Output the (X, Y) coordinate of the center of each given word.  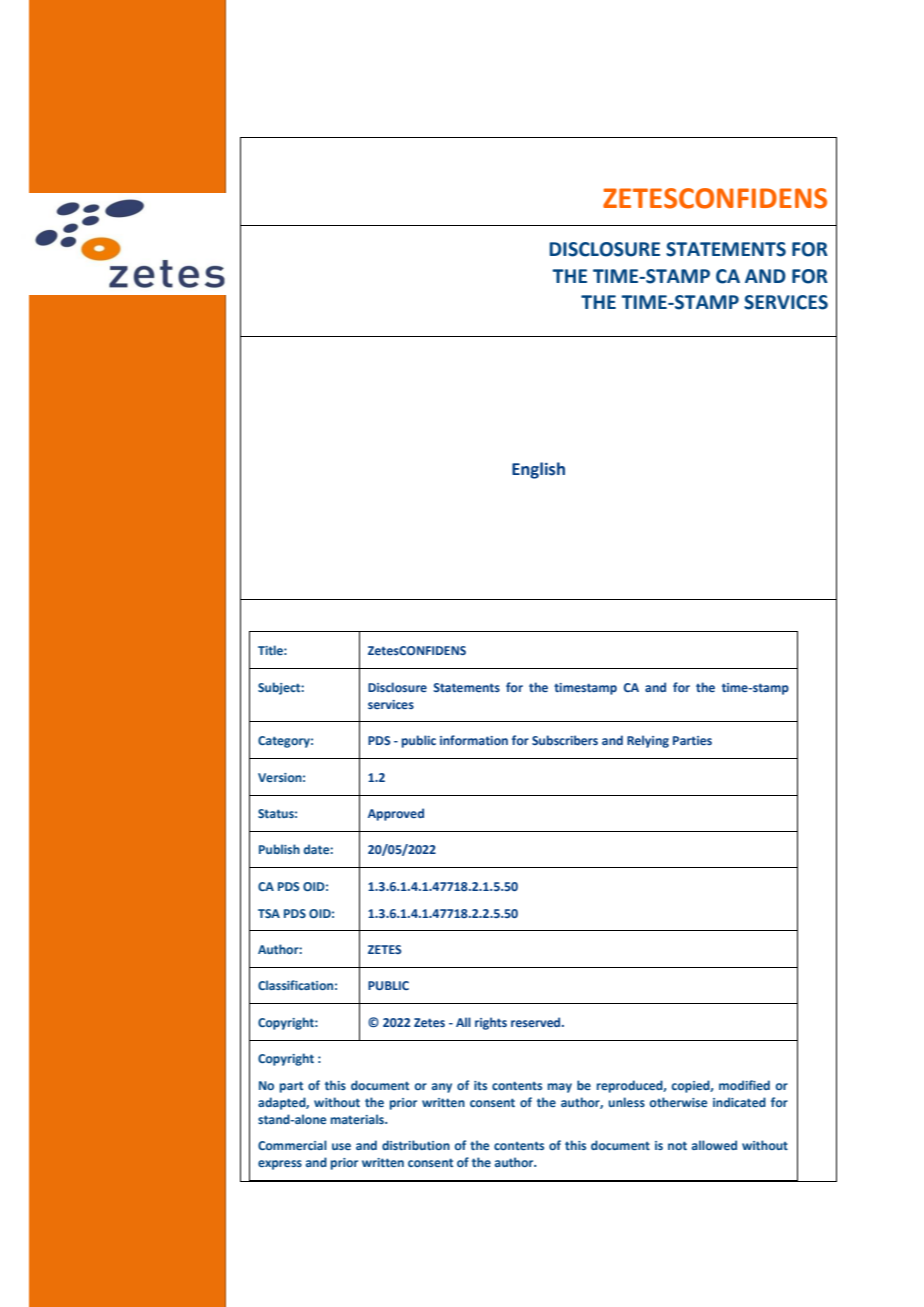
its (480, 1085)
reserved (537, 1022)
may (560, 1088)
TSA (269, 913)
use (341, 1146)
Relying (648, 741)
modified (744, 1085)
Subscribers (565, 740)
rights (491, 1023)
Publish (279, 849)
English (538, 470)
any (442, 1088)
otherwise (678, 1102)
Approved (396, 814)
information (474, 740)
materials (358, 1119)
